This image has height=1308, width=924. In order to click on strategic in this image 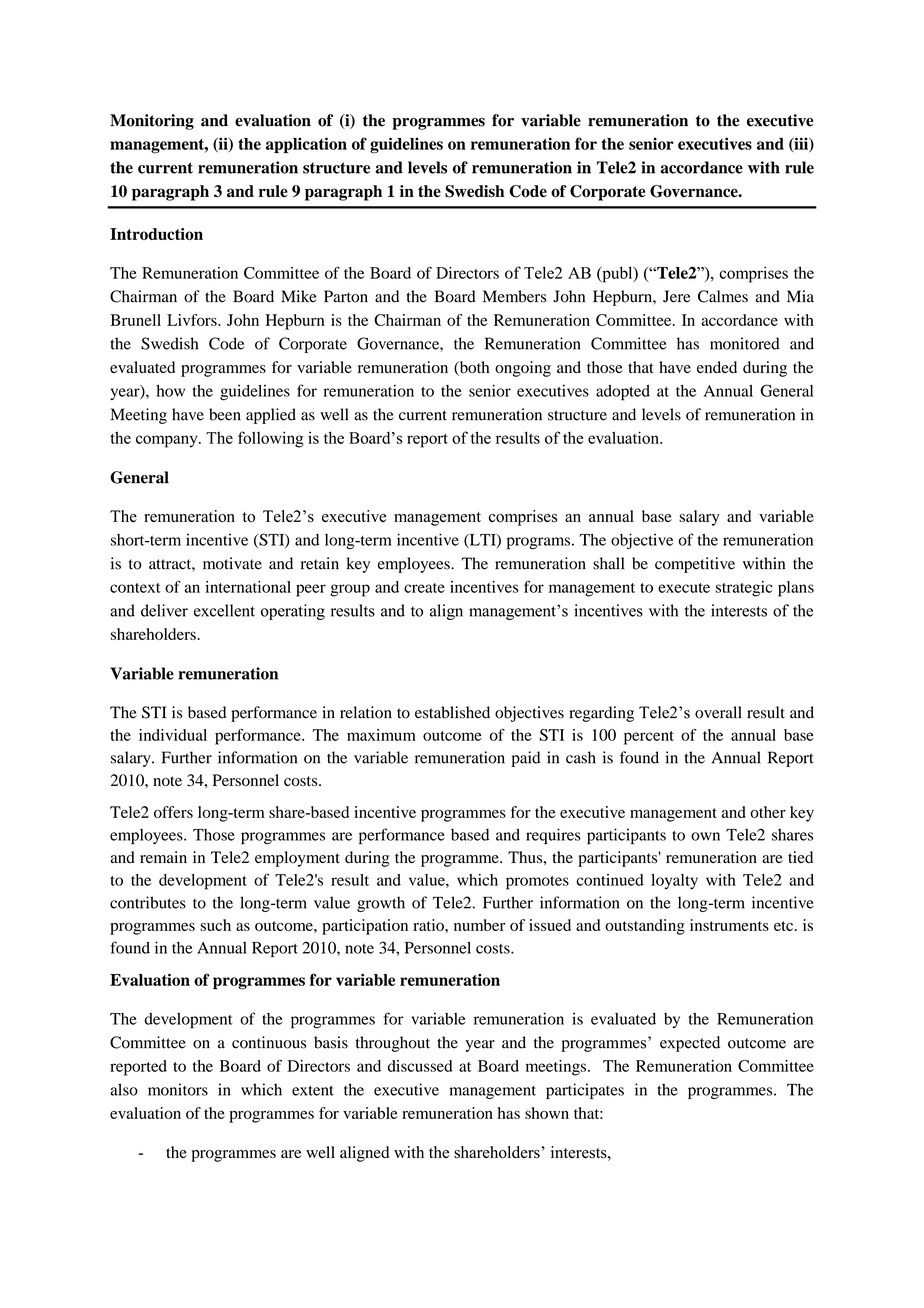, I will do `click(744, 589)`.
